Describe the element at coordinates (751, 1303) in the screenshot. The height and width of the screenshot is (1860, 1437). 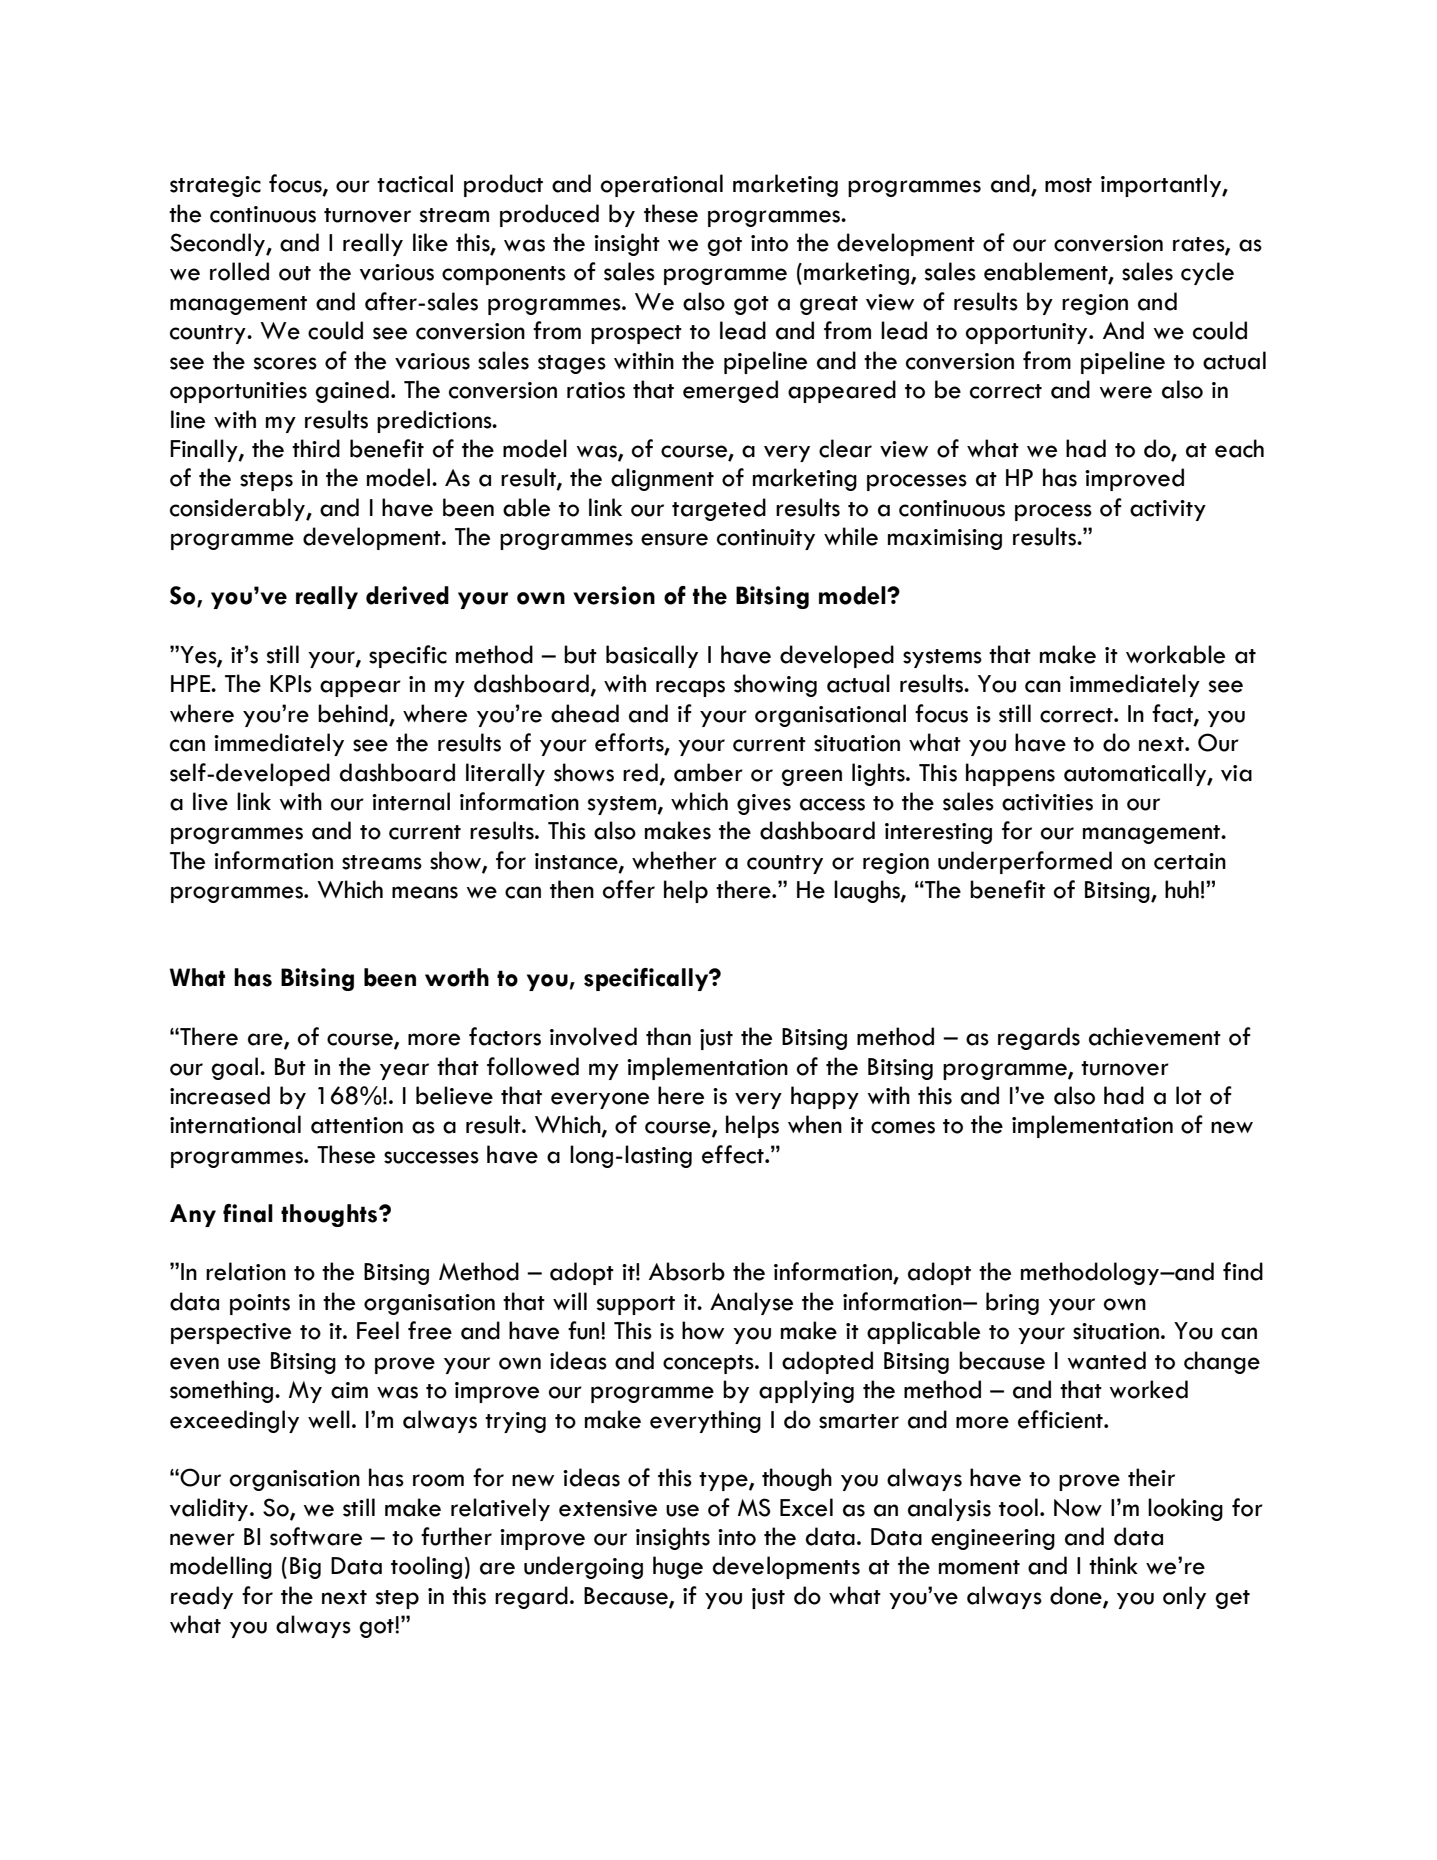
I see `Analyse` at that location.
